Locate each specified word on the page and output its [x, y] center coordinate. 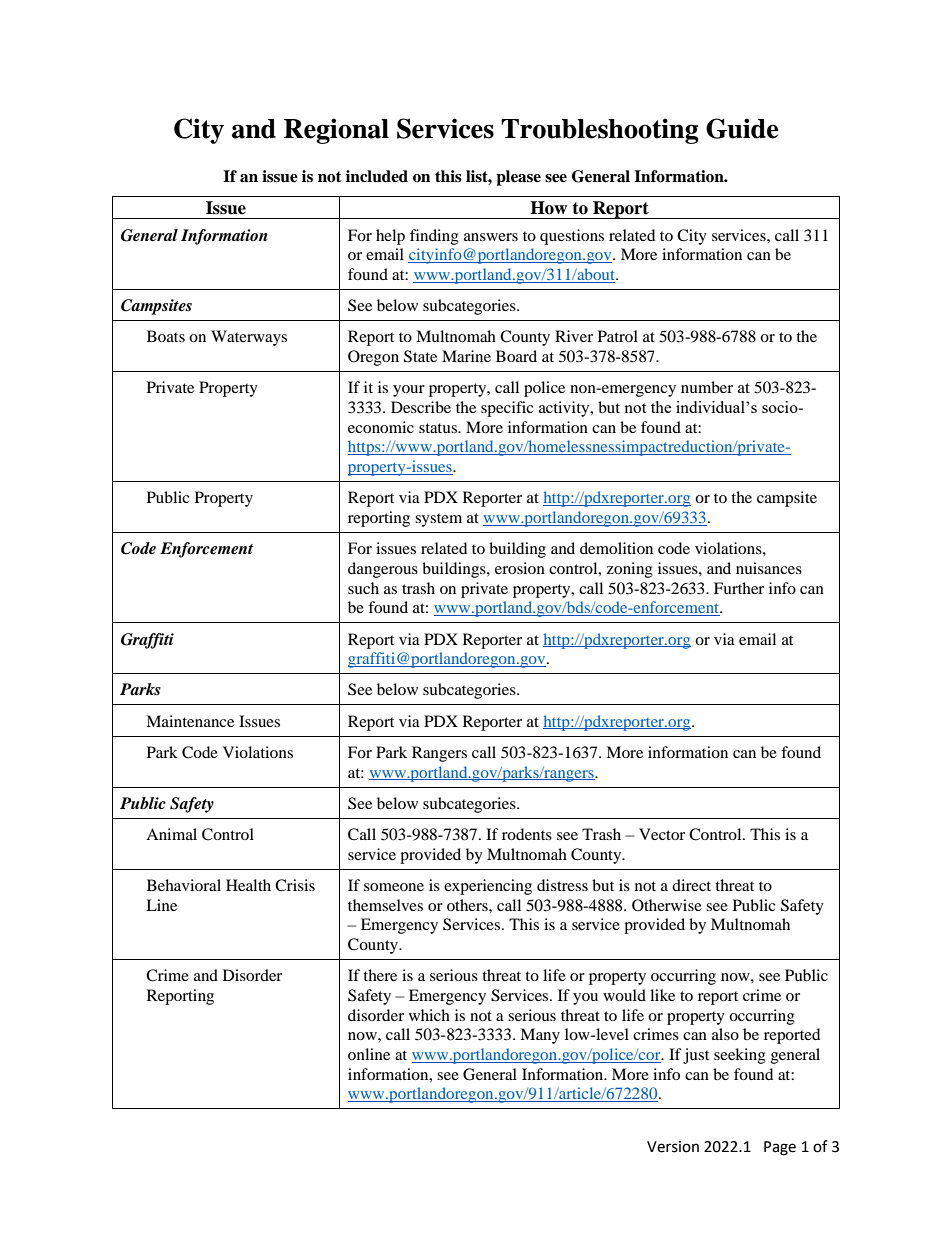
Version [673, 1147]
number [707, 387]
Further [739, 588]
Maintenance [190, 721]
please [518, 178]
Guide [742, 128]
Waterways [249, 338]
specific [507, 409]
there [380, 975]
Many [540, 1036]
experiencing [488, 887]
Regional [336, 131]
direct [691, 885]
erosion [520, 568]
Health [248, 885]
